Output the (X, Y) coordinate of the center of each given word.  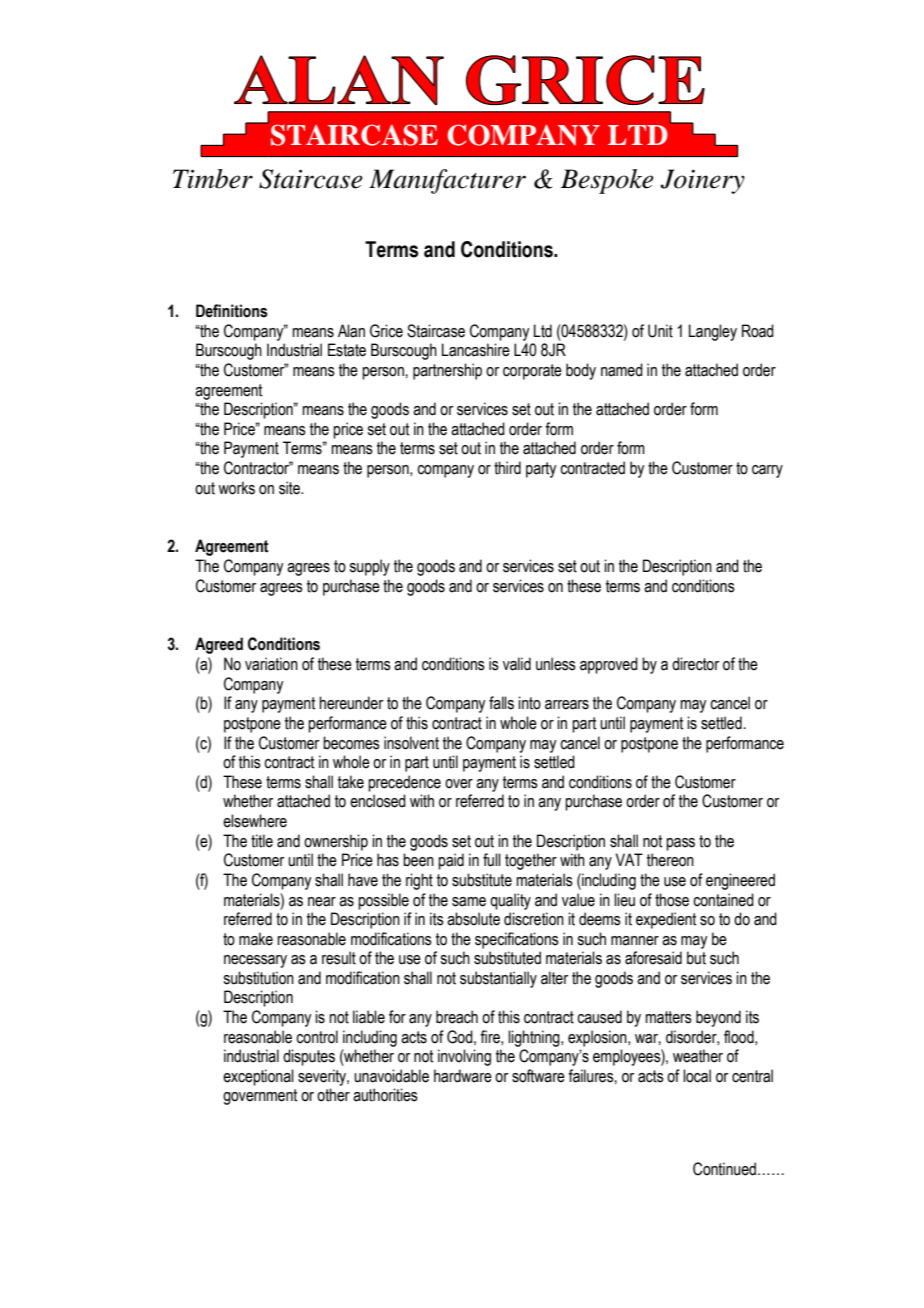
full (492, 860)
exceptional (258, 1077)
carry (767, 471)
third (507, 468)
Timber (213, 179)
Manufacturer (447, 181)
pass (680, 844)
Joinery (702, 181)
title (262, 841)
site (290, 488)
